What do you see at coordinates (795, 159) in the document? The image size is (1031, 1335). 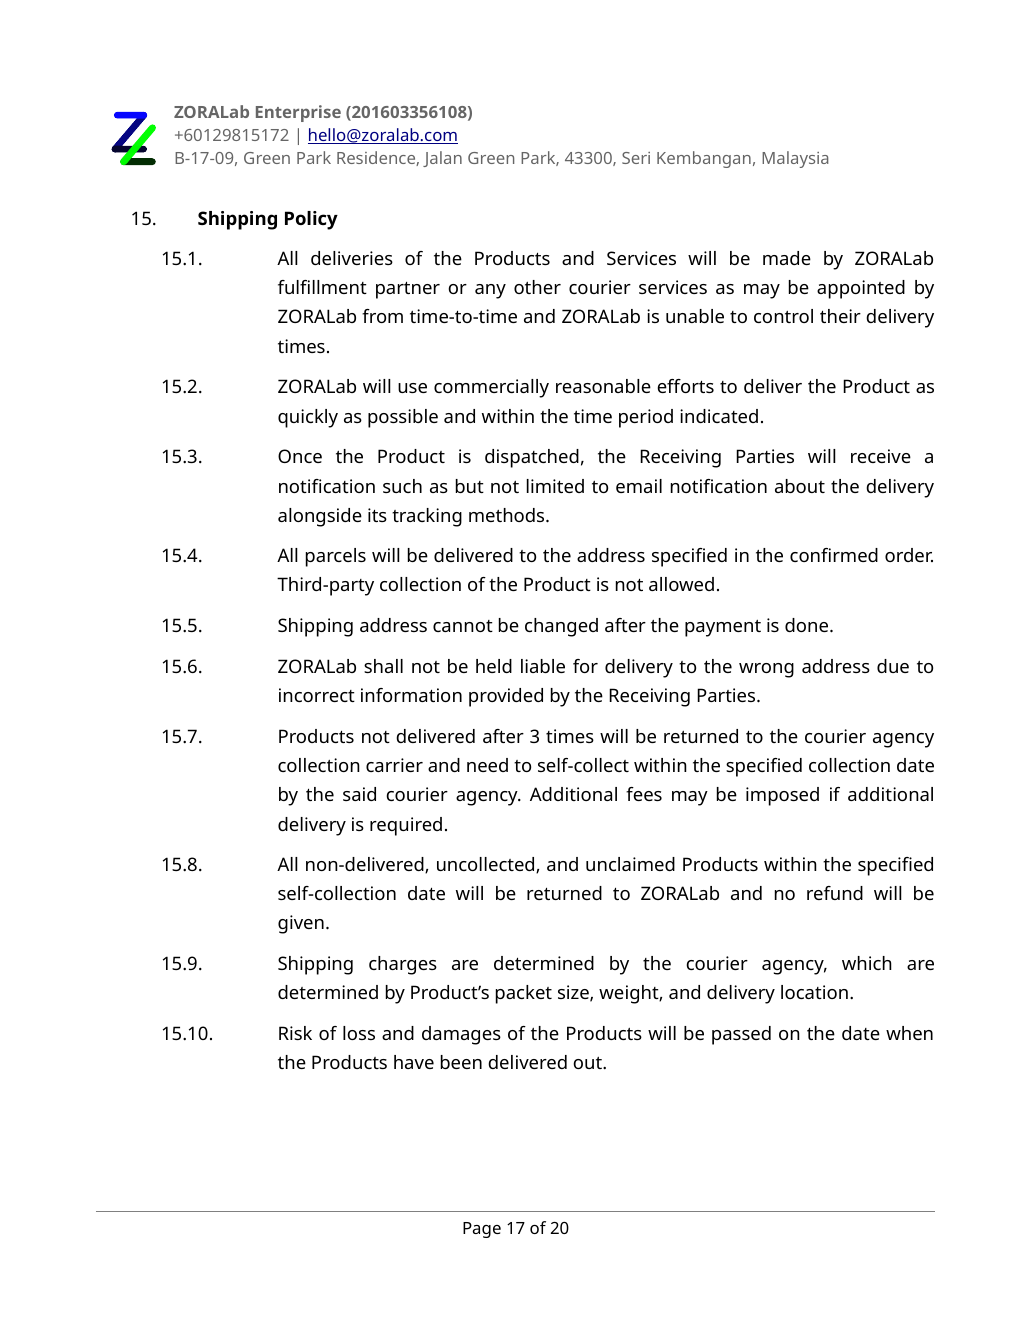 I see `Malaysia` at bounding box center [795, 159].
